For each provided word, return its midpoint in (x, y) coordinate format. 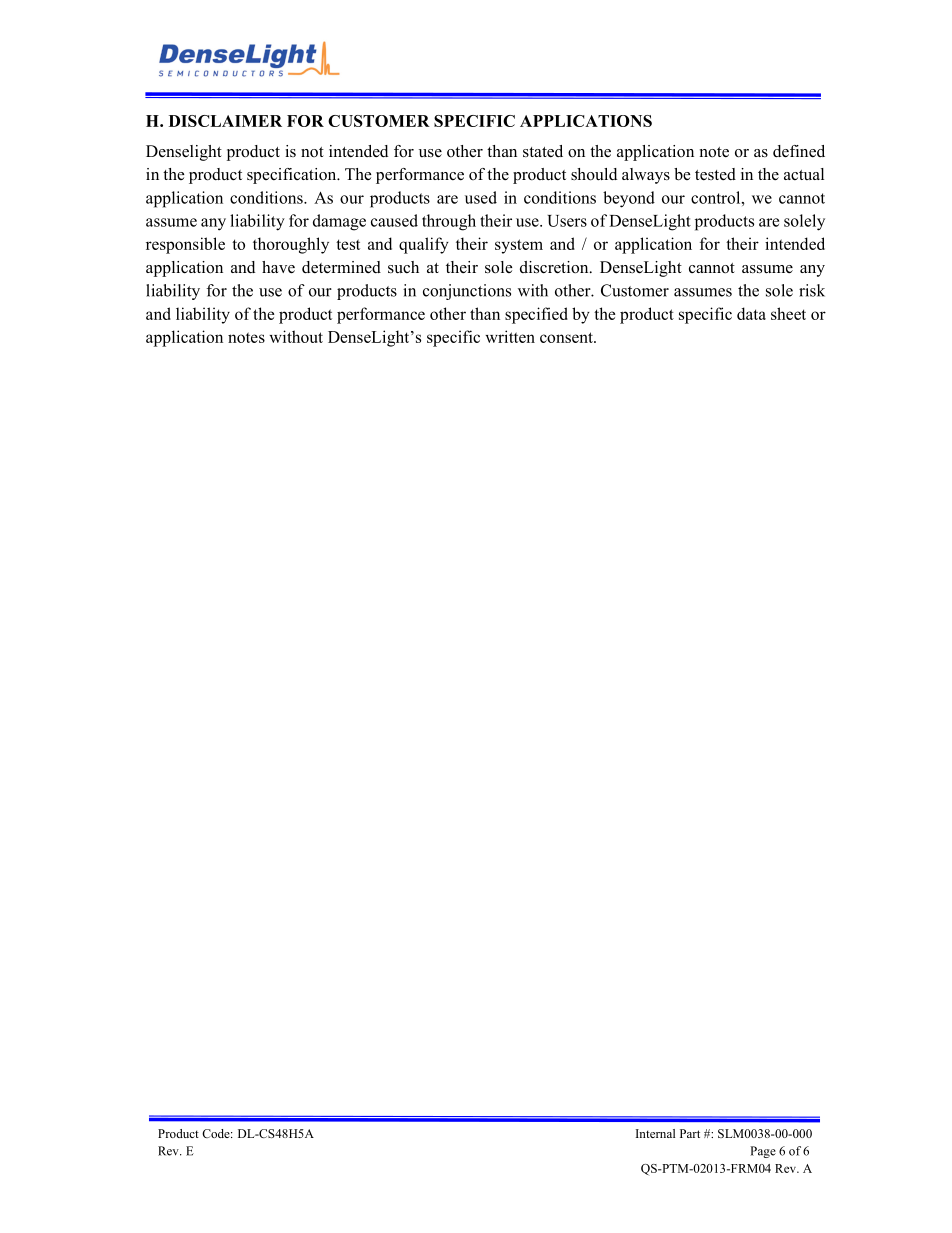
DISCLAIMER (225, 121)
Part (690, 1133)
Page (763, 1152)
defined (799, 151)
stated (543, 151)
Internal (655, 1133)
